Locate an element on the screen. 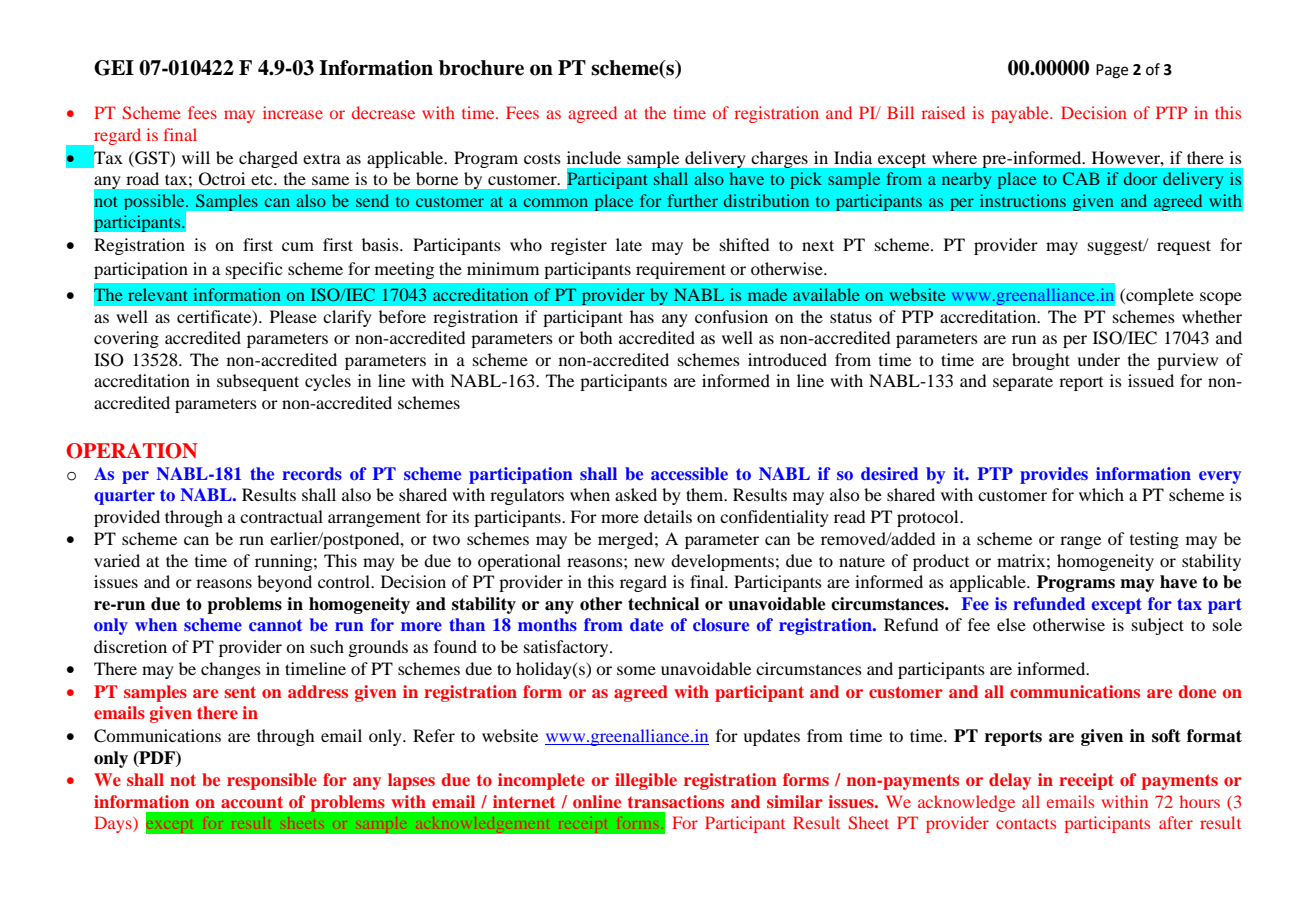 Image resolution: width=1308 pixels, height=924 pixels. Please is located at coordinates (293, 316).
